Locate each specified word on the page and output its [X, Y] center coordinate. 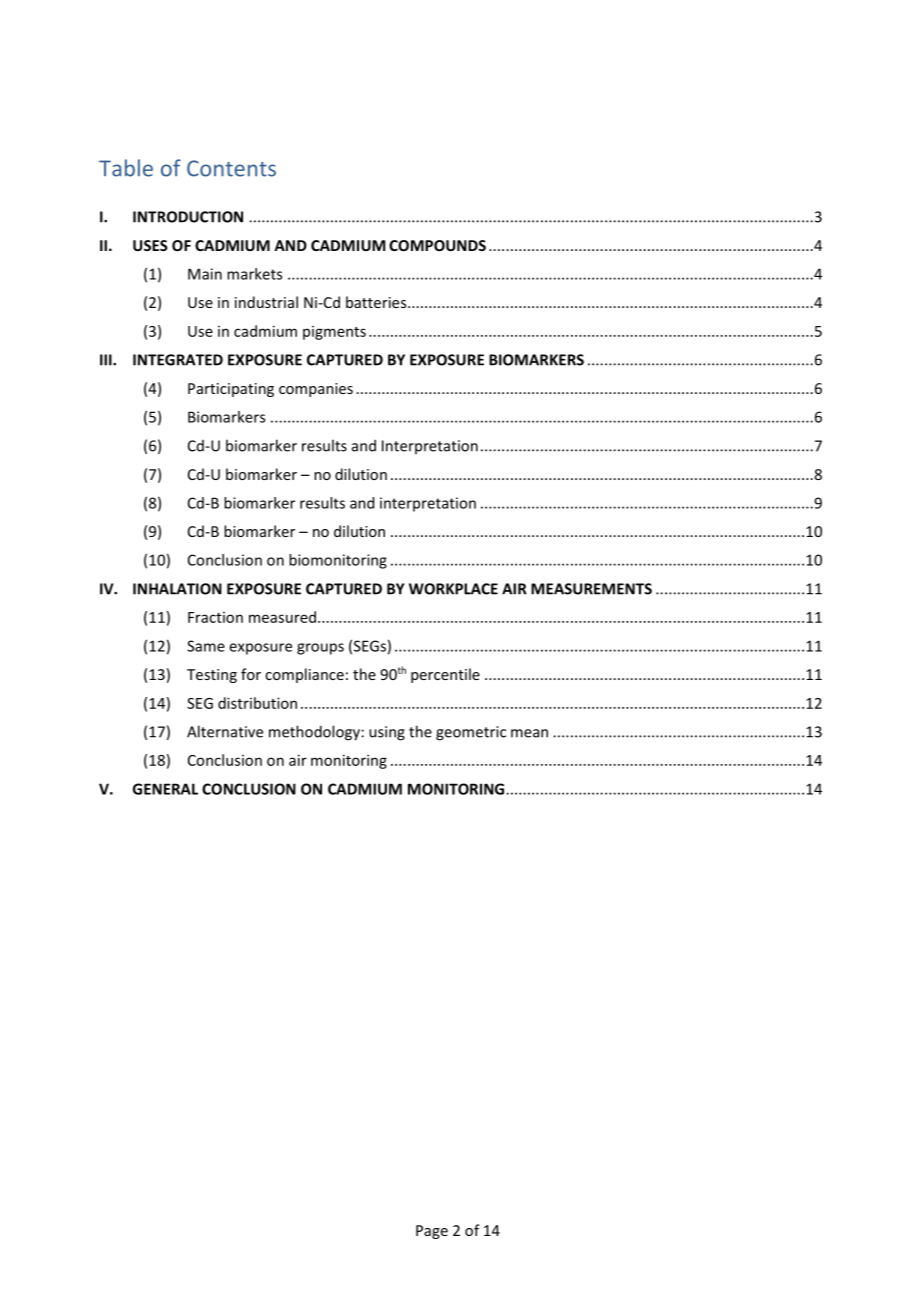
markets [254, 274]
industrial [266, 302]
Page [432, 1232]
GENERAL [165, 789]
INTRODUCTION [188, 217]
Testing [212, 676]
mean [529, 733]
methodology [314, 733]
